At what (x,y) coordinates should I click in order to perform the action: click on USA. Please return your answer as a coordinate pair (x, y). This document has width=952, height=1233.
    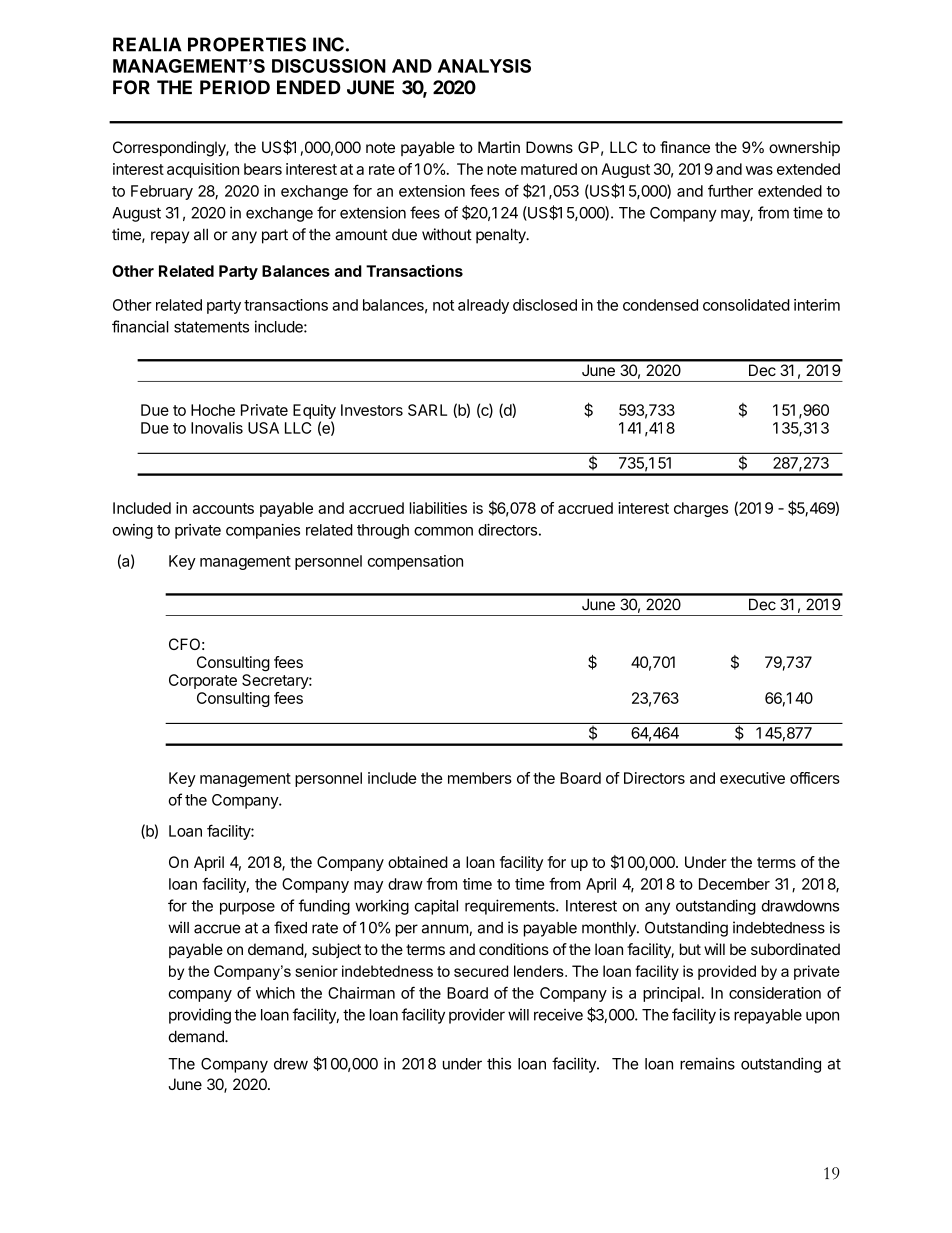
    Looking at the image, I should click on (263, 428).
